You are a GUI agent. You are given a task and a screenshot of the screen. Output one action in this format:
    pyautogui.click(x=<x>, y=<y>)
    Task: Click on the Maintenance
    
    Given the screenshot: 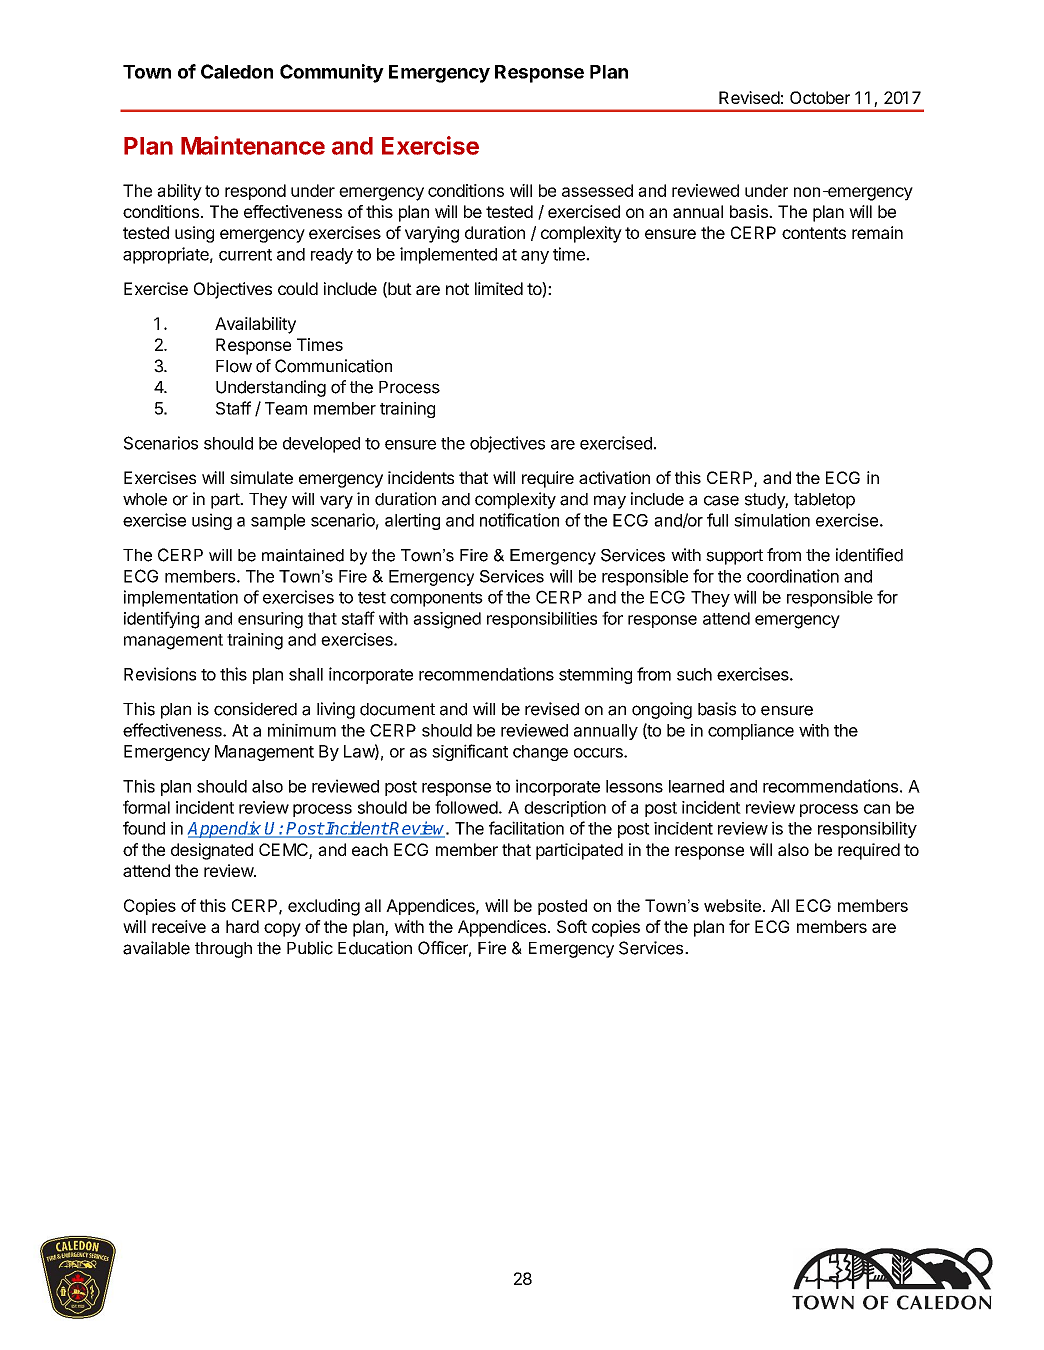 What is the action you would take?
    pyautogui.click(x=253, y=145)
